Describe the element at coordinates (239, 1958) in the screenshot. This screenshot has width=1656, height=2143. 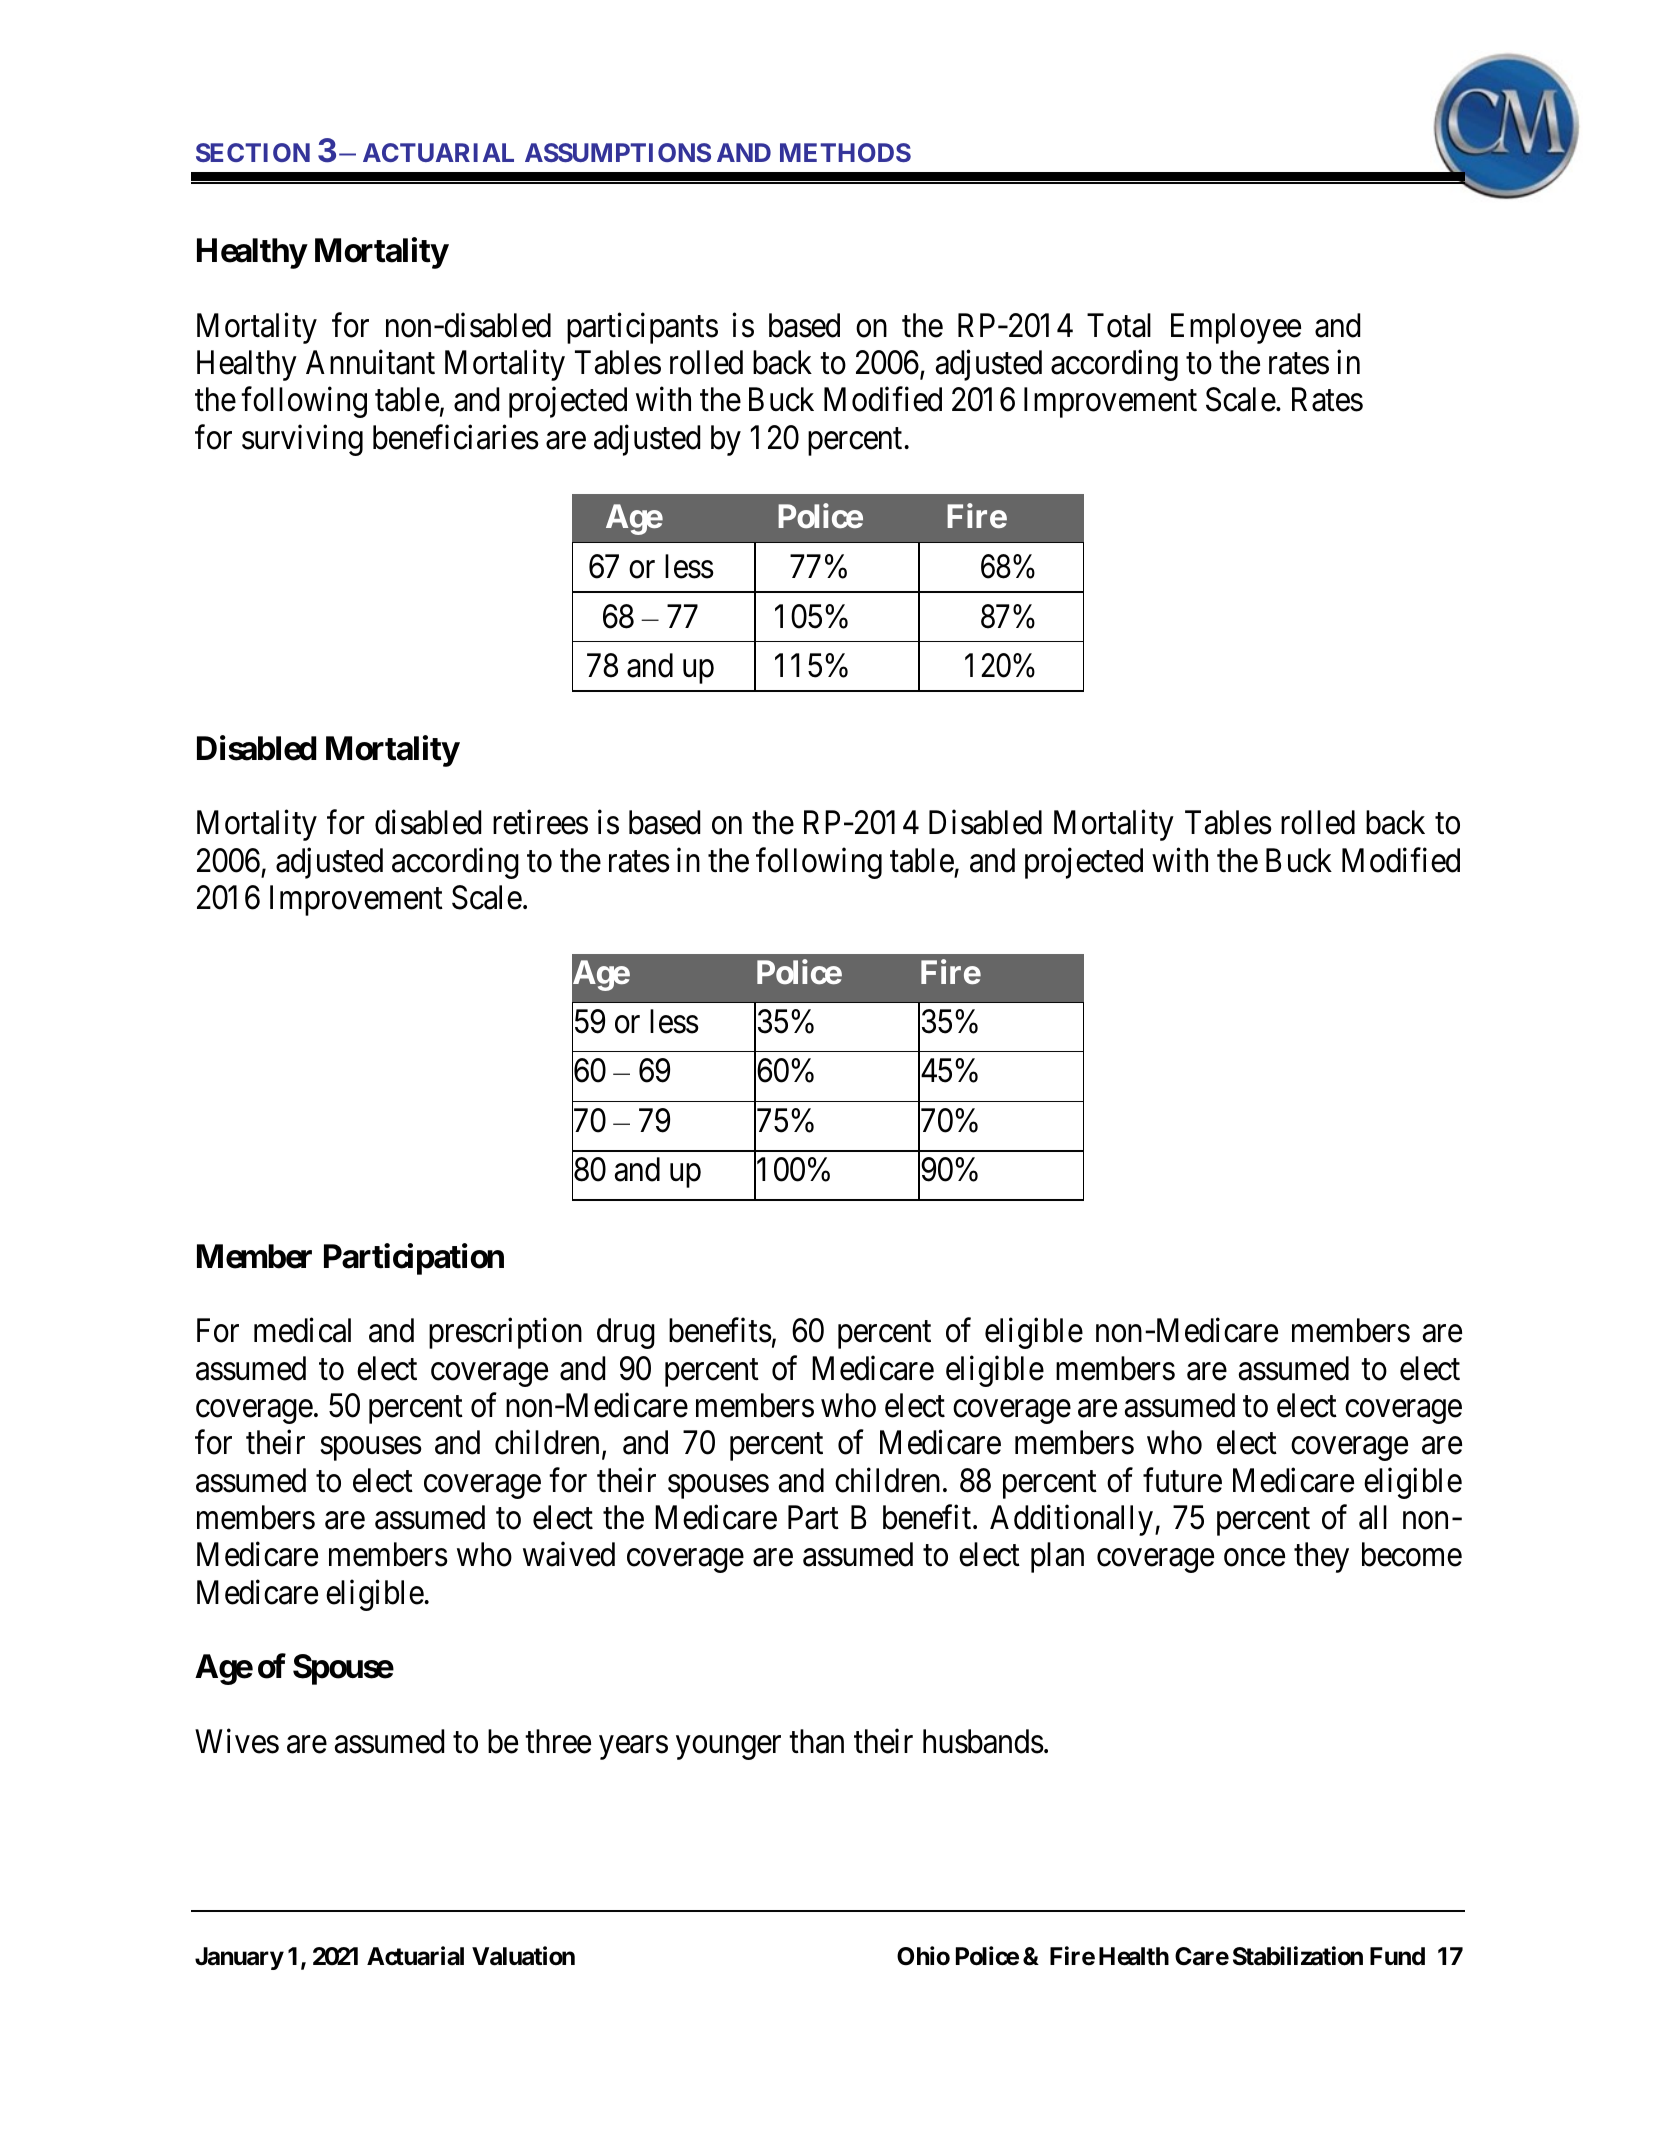
I see `January` at that location.
